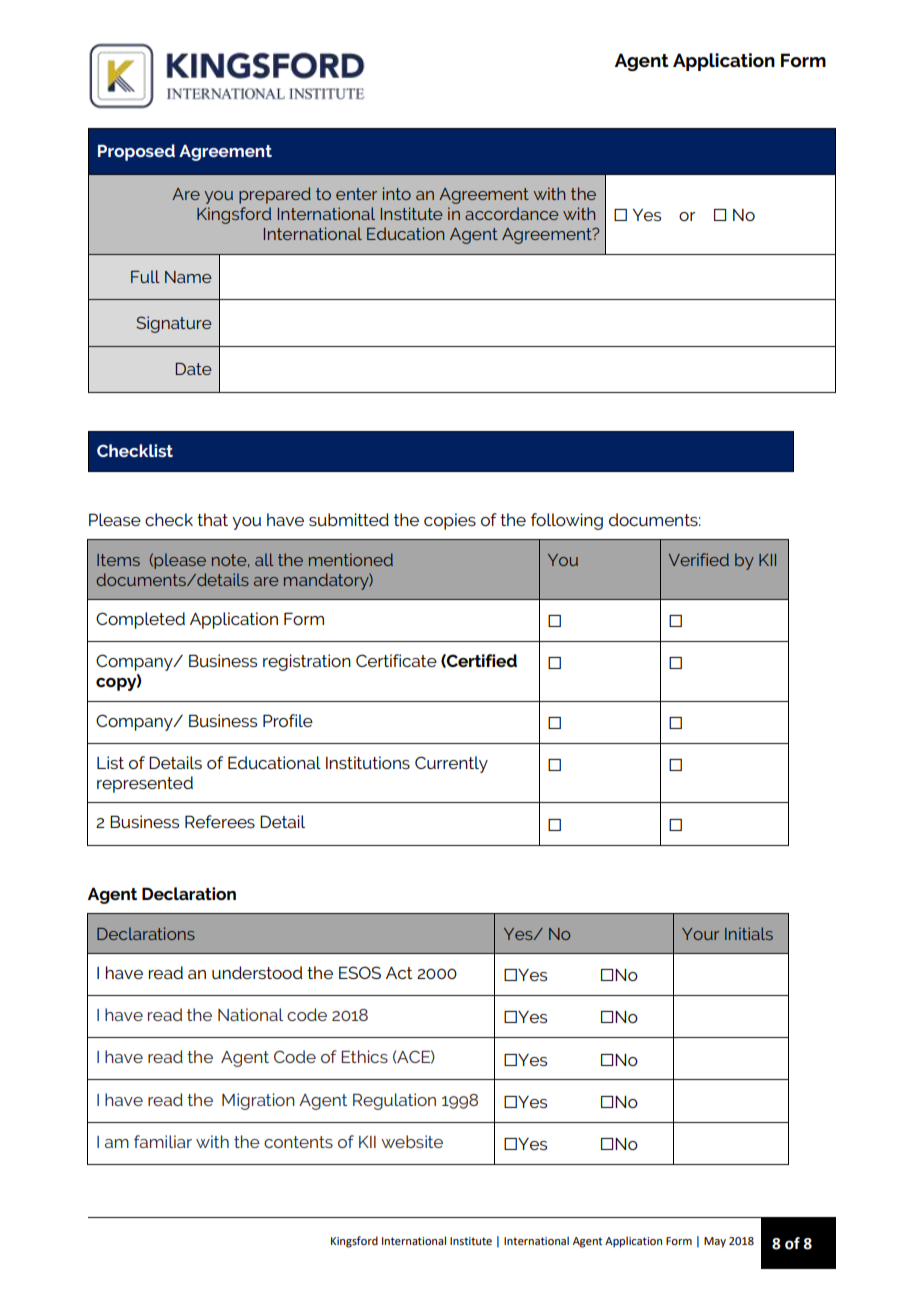  What do you see at coordinates (412, 1141) in the document?
I see `website` at bounding box center [412, 1141].
